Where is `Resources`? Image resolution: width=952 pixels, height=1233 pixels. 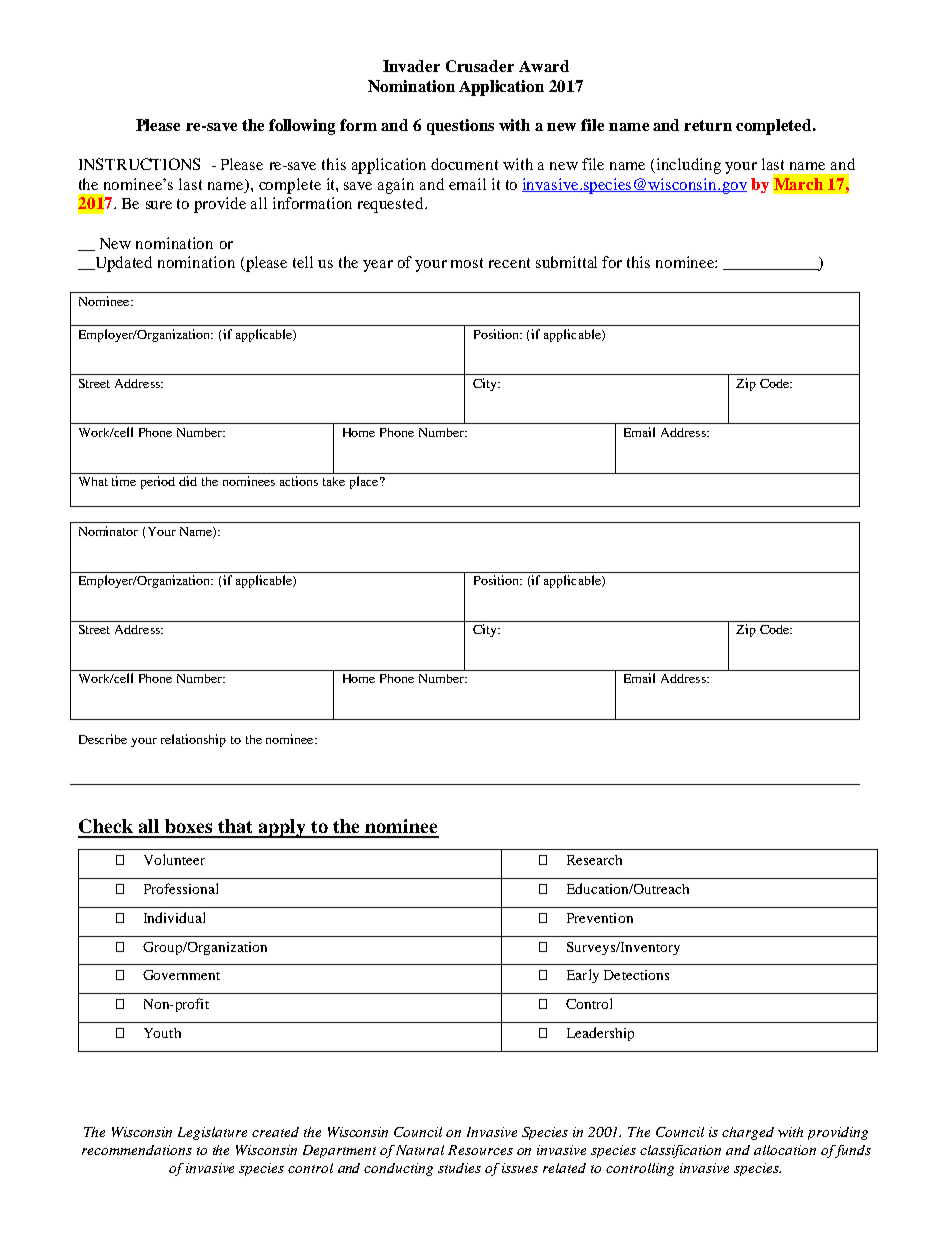 Resources is located at coordinates (480, 1150).
